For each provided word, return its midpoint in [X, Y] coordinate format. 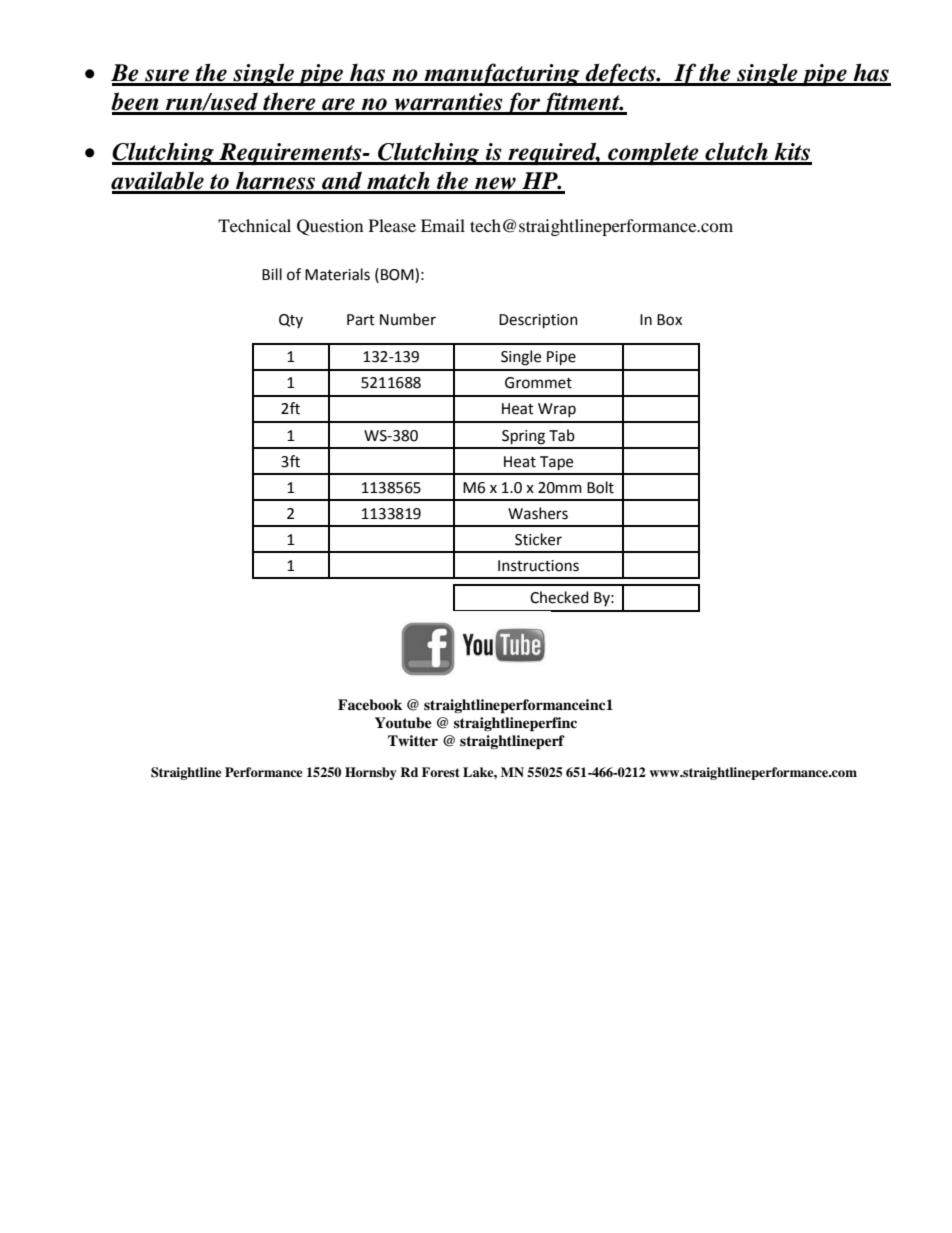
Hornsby [371, 773]
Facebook [370, 705]
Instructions [538, 566]
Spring [523, 437]
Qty [291, 321]
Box [669, 320]
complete [653, 153]
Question [330, 227]
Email [443, 225]
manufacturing [502, 74]
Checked [559, 597]
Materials [337, 274]
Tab [562, 435]
